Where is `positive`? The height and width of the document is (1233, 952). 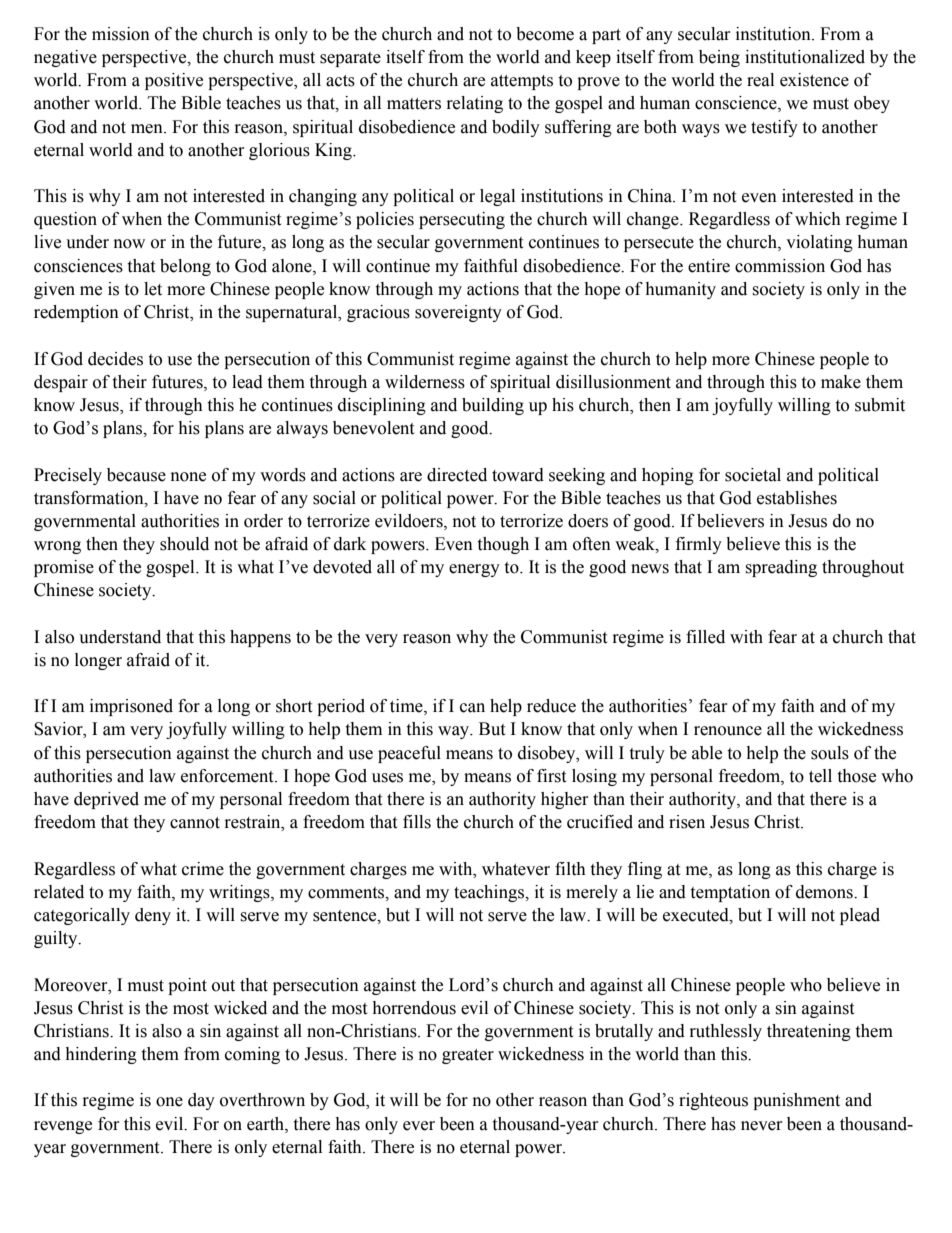
positive is located at coordinates (174, 81).
